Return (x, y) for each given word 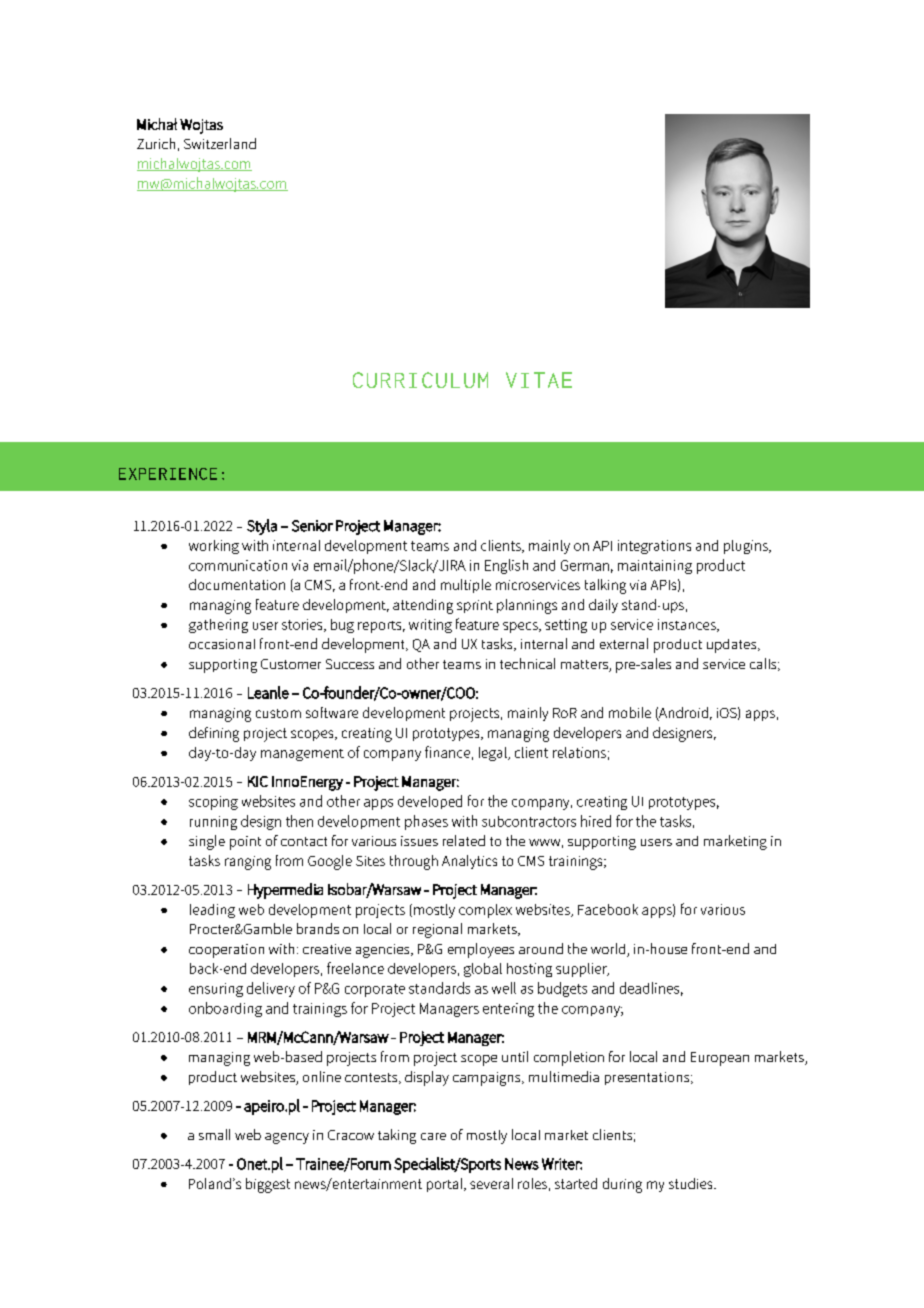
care (433, 1136)
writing (430, 626)
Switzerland (220, 143)
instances (688, 625)
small (214, 1134)
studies (692, 1183)
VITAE (539, 380)
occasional (222, 644)
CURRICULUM (420, 380)
